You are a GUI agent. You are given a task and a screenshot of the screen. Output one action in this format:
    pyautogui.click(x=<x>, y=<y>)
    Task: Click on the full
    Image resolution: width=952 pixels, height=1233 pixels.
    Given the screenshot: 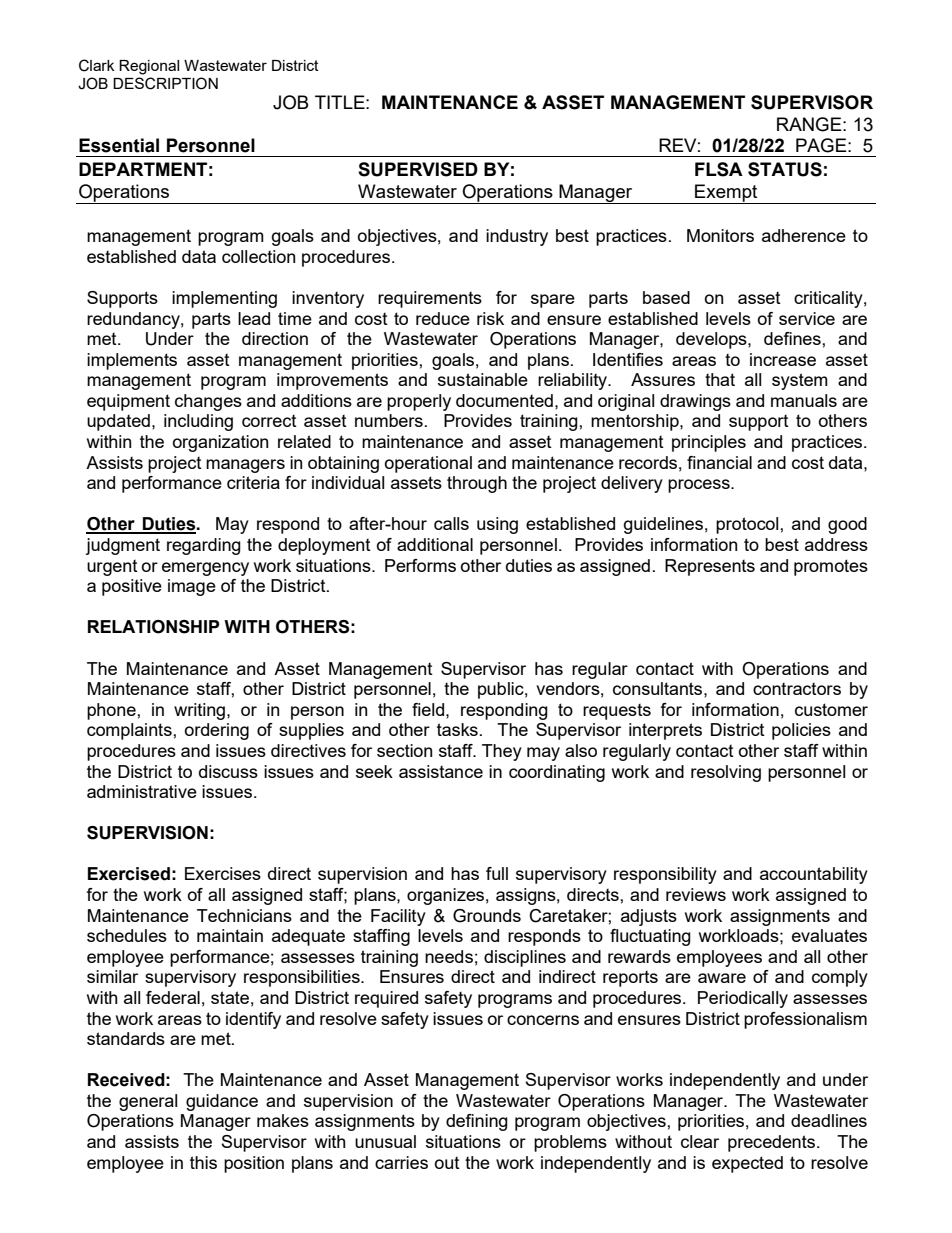 What is the action you would take?
    pyautogui.click(x=497, y=873)
